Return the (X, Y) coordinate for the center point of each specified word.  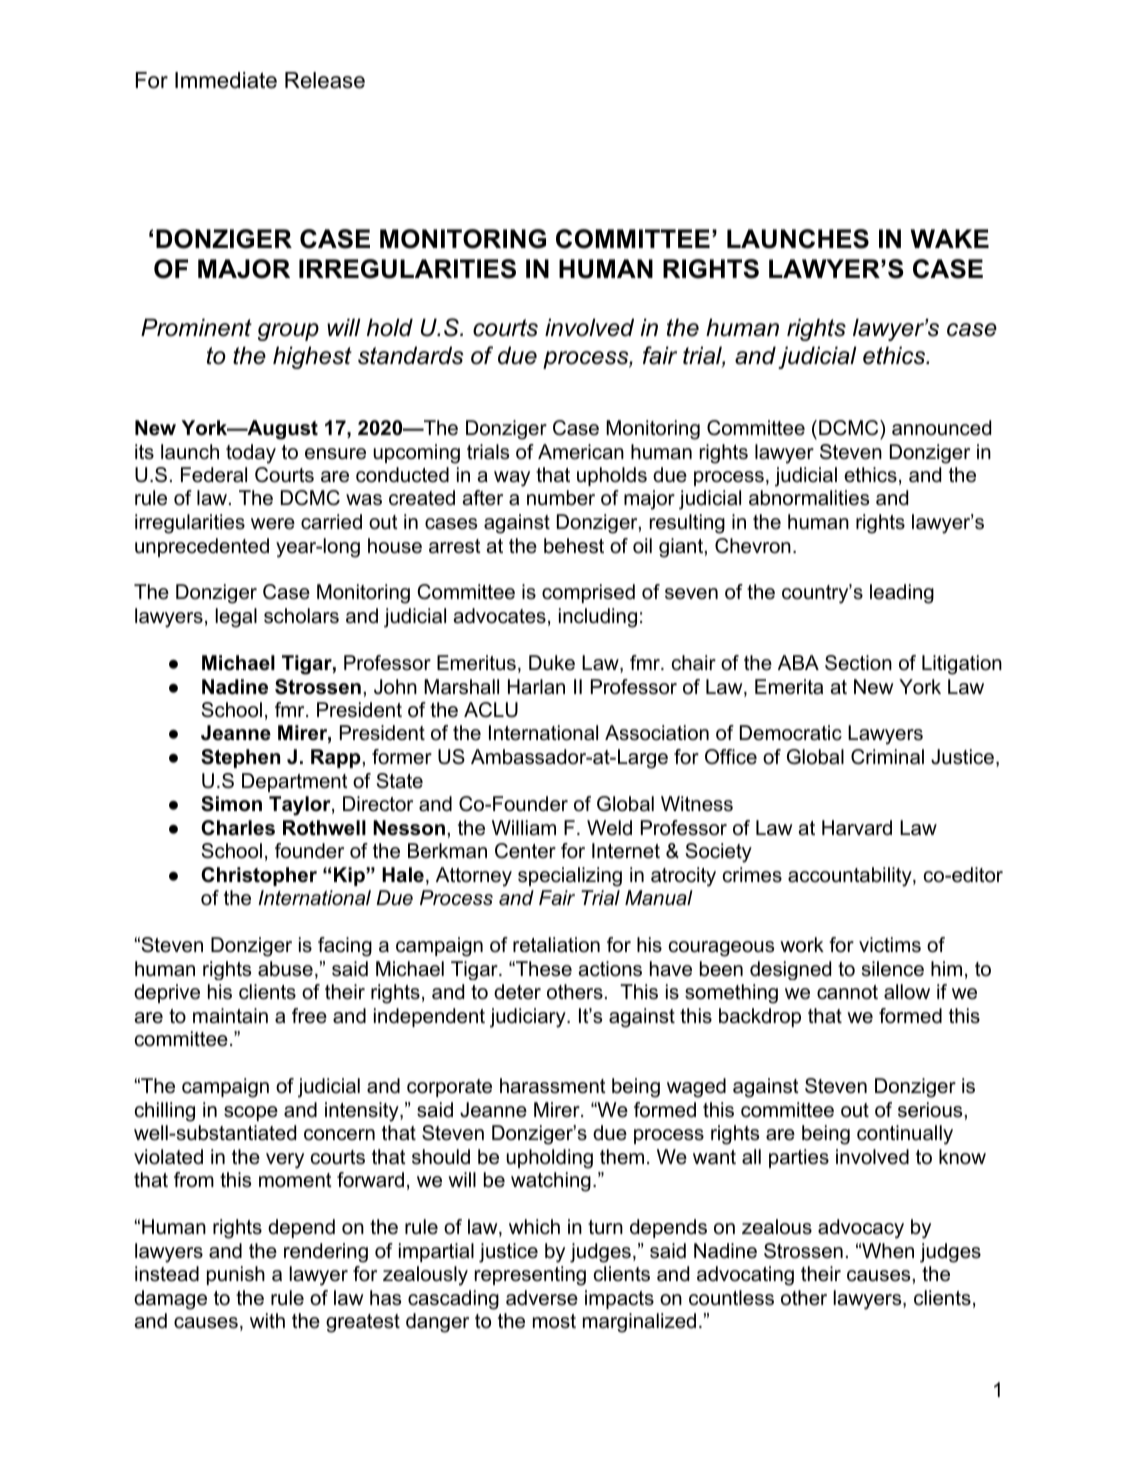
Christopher (259, 876)
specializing (570, 877)
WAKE (950, 238)
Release (325, 80)
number (561, 498)
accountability (851, 877)
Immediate (226, 80)
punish (236, 1275)
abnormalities (809, 498)
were (273, 524)
